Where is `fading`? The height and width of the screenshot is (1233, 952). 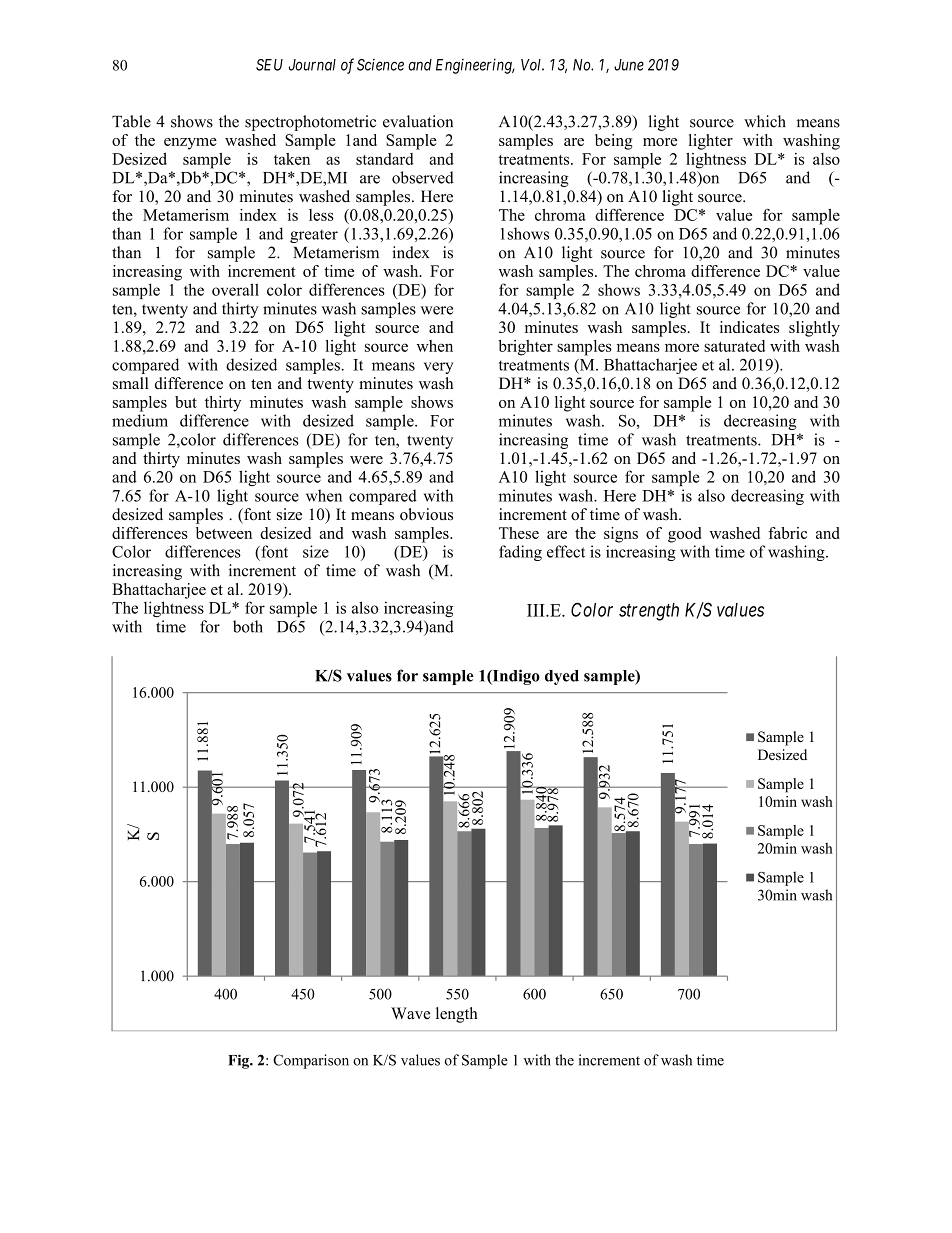
fading is located at coordinates (520, 553).
